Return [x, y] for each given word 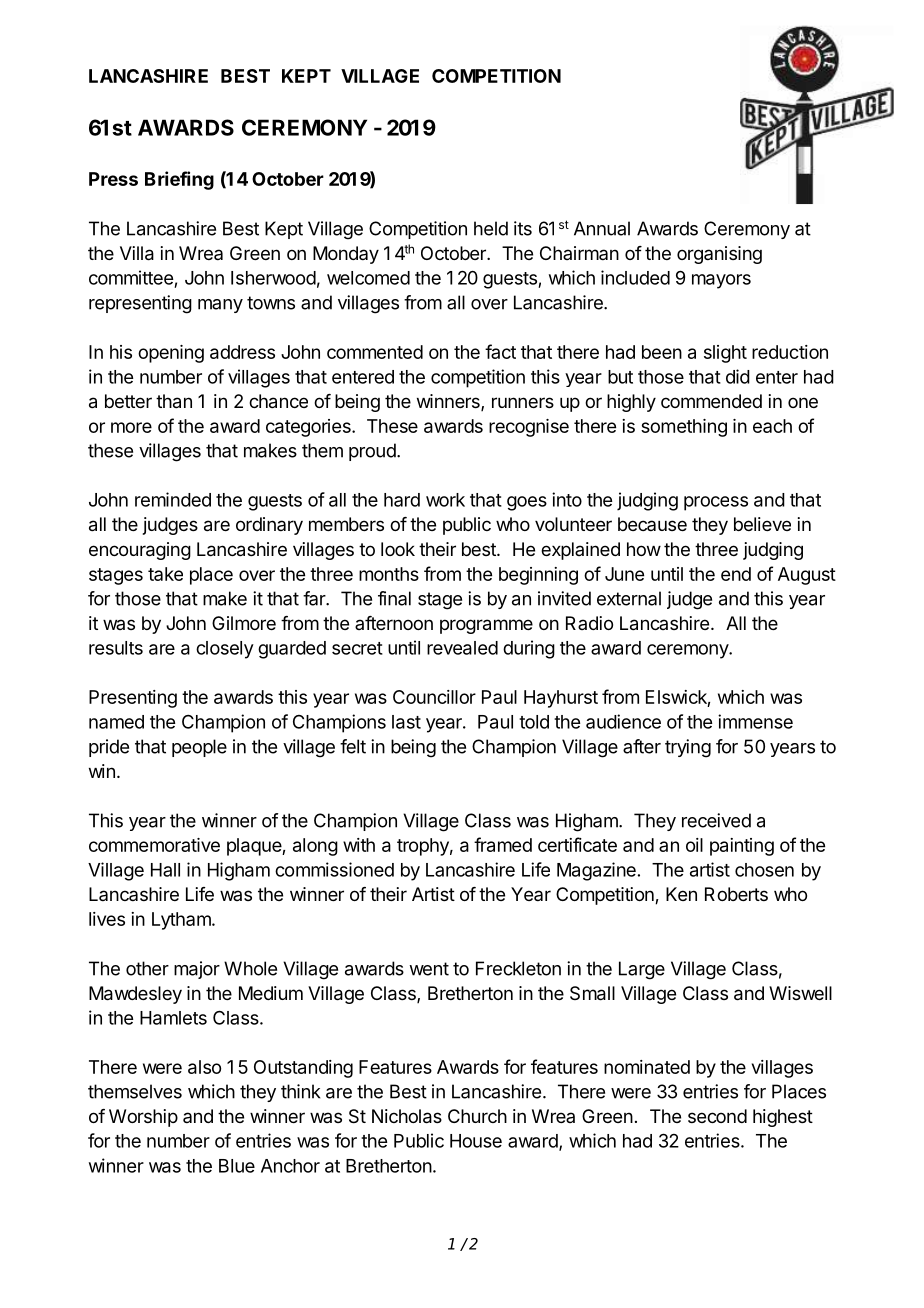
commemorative [154, 845]
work [445, 500]
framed [503, 844]
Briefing [179, 180]
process [716, 503]
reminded [173, 499]
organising [719, 255]
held [491, 228]
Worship [143, 1118]
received [716, 820]
